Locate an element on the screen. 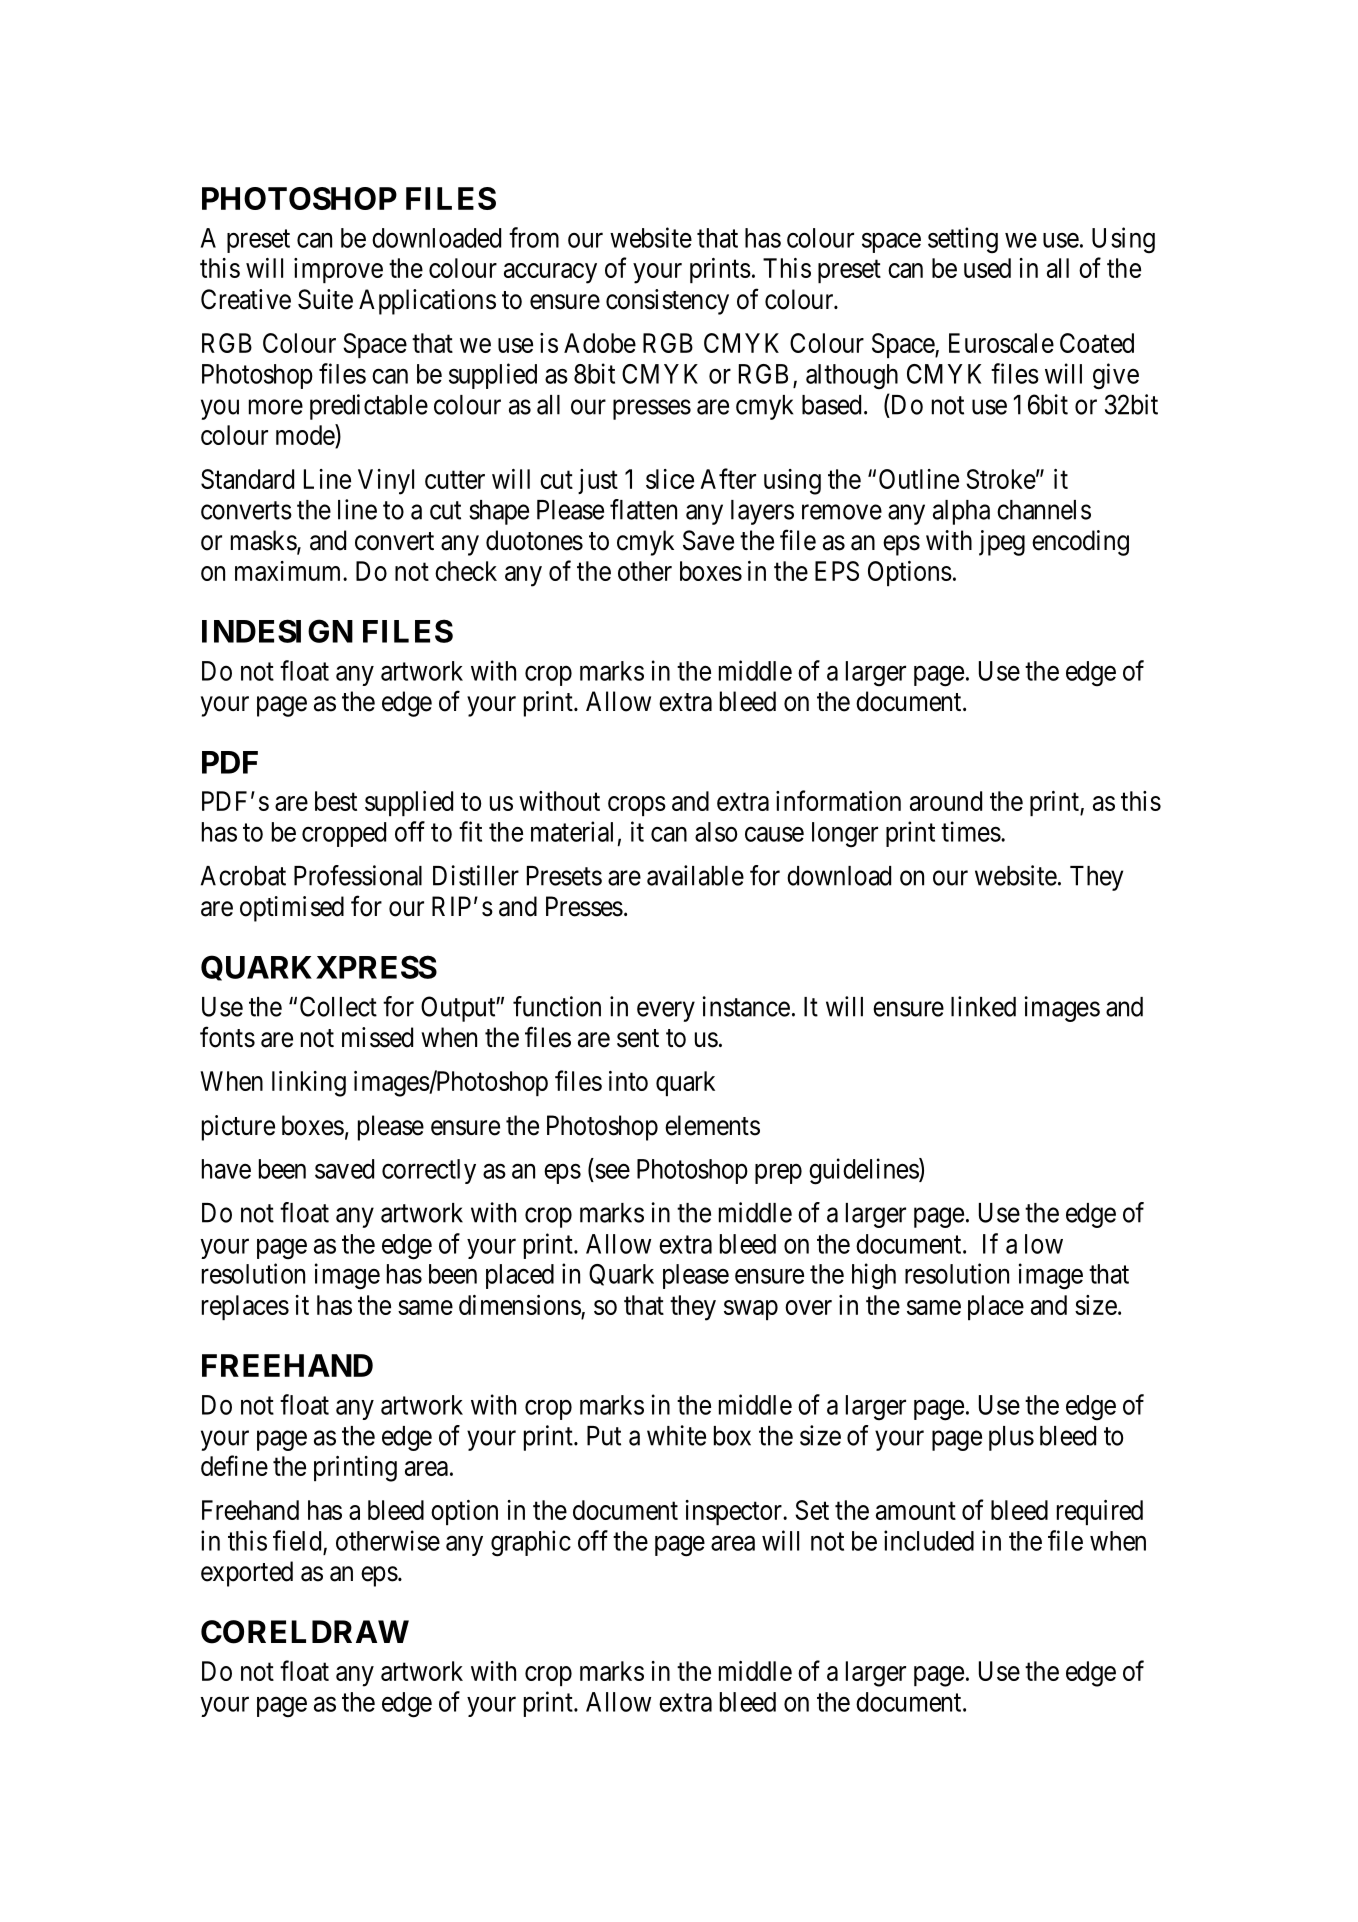 The width and height of the screenshot is (1358, 1922). improve is located at coordinates (338, 270).
